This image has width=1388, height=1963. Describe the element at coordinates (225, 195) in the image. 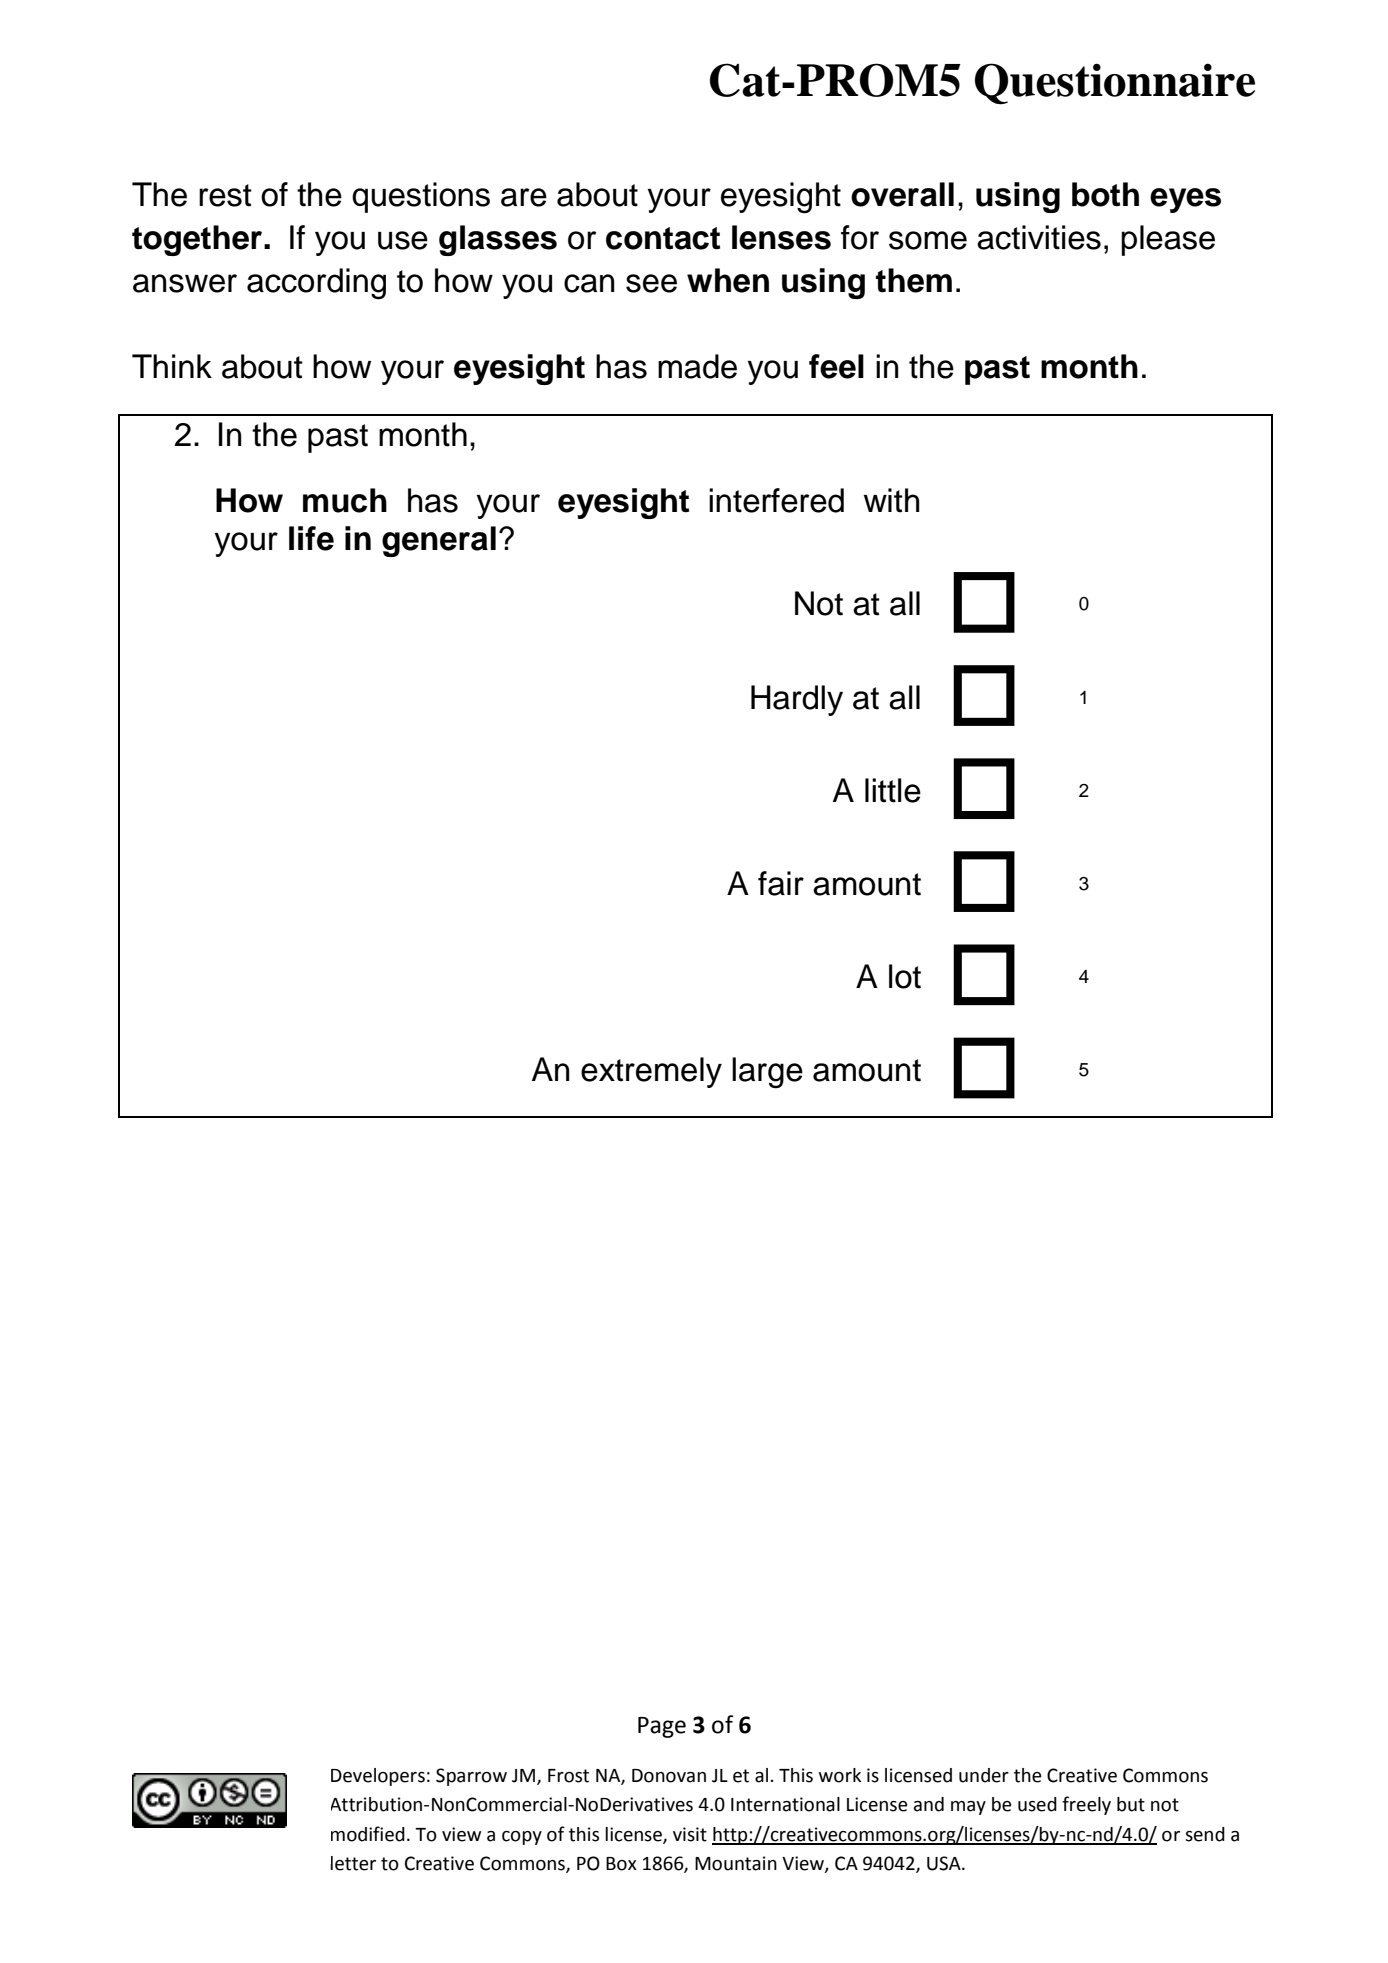

I see `rest` at that location.
